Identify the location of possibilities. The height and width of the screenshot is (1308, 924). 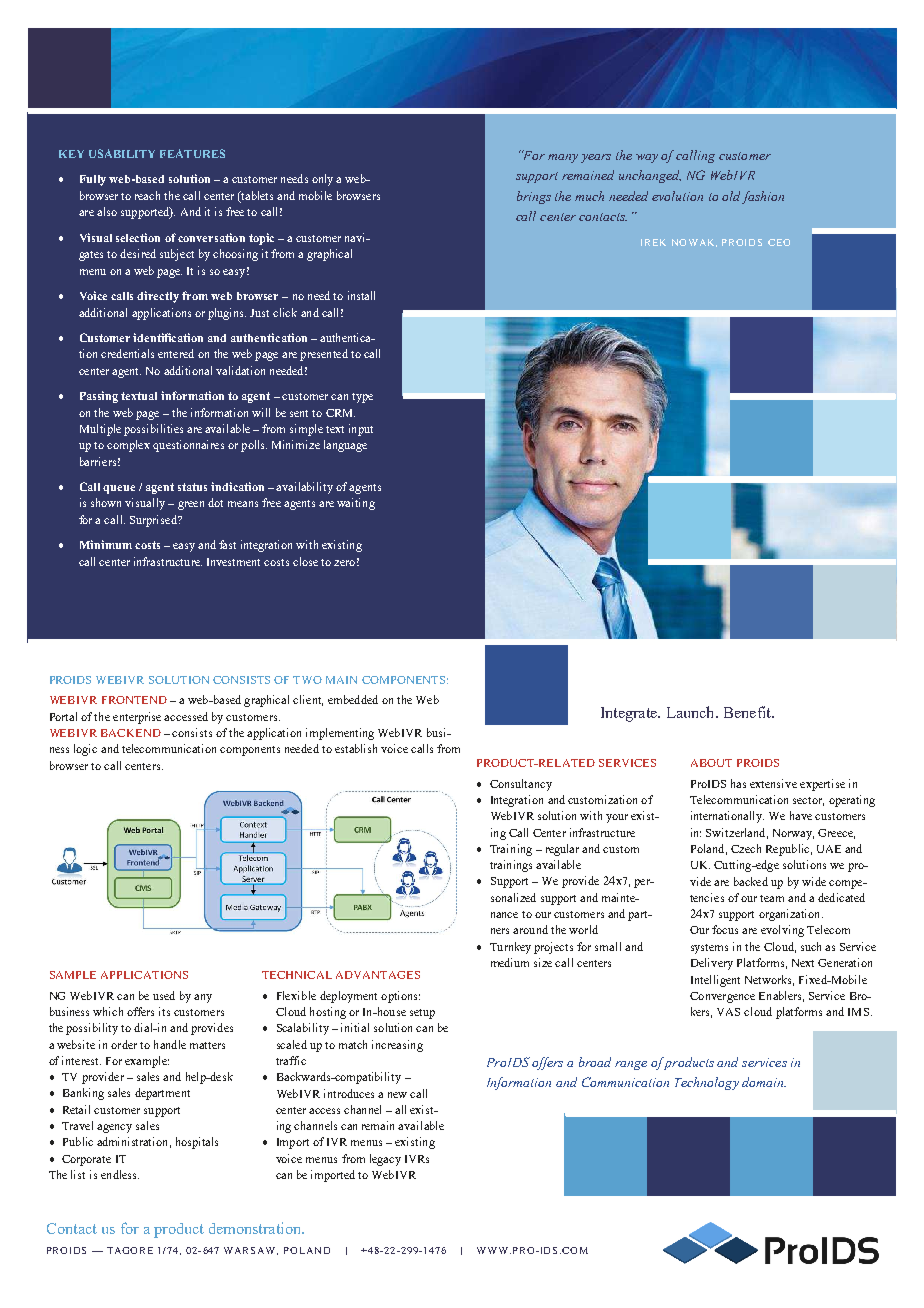
(153, 430).
